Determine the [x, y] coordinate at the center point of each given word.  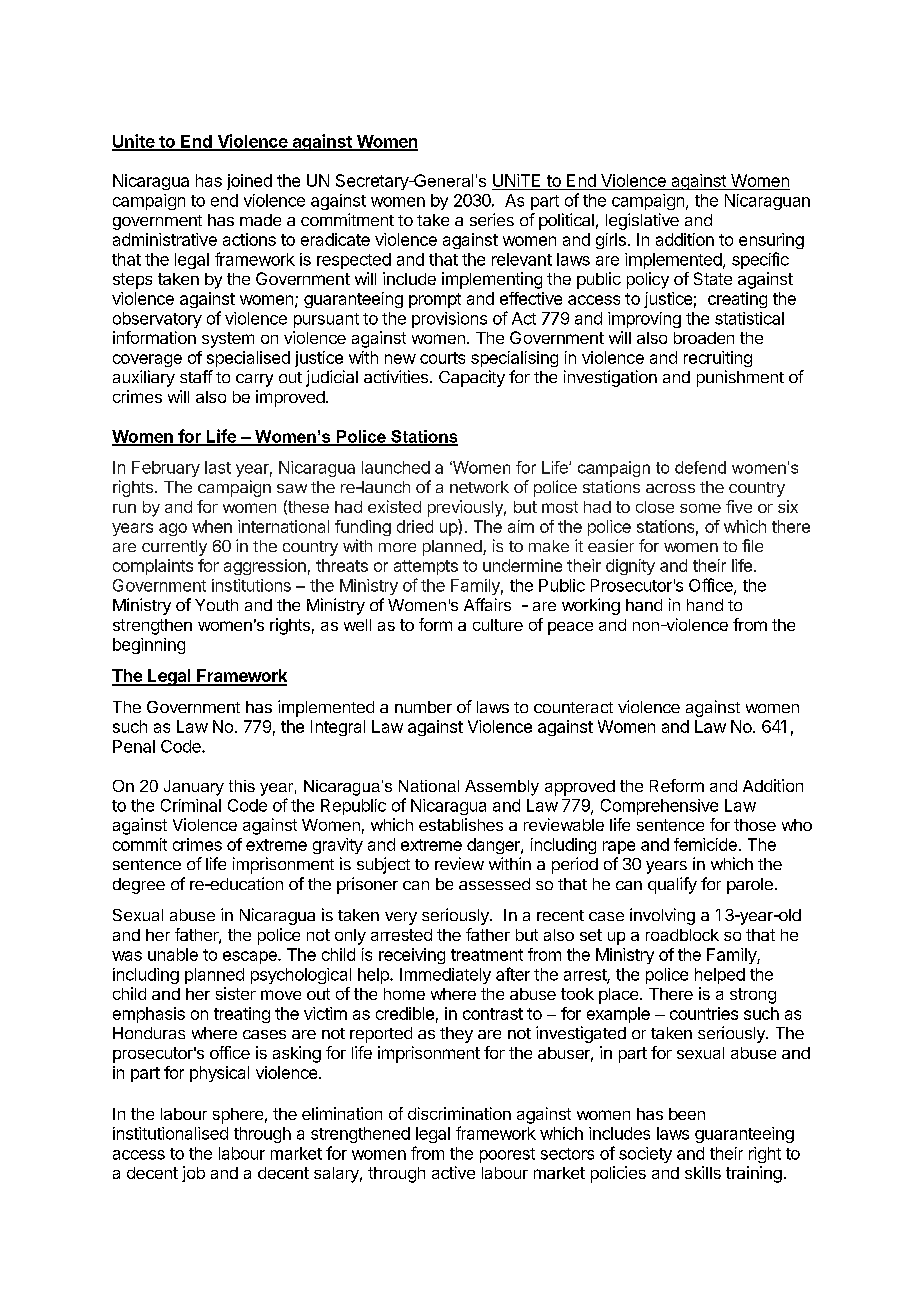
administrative [165, 239]
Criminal [191, 805]
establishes [461, 824]
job [193, 1174]
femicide [705, 844]
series [492, 219]
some [700, 508]
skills [703, 1172]
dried [415, 526]
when [212, 526]
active [453, 1172]
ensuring [771, 241]
